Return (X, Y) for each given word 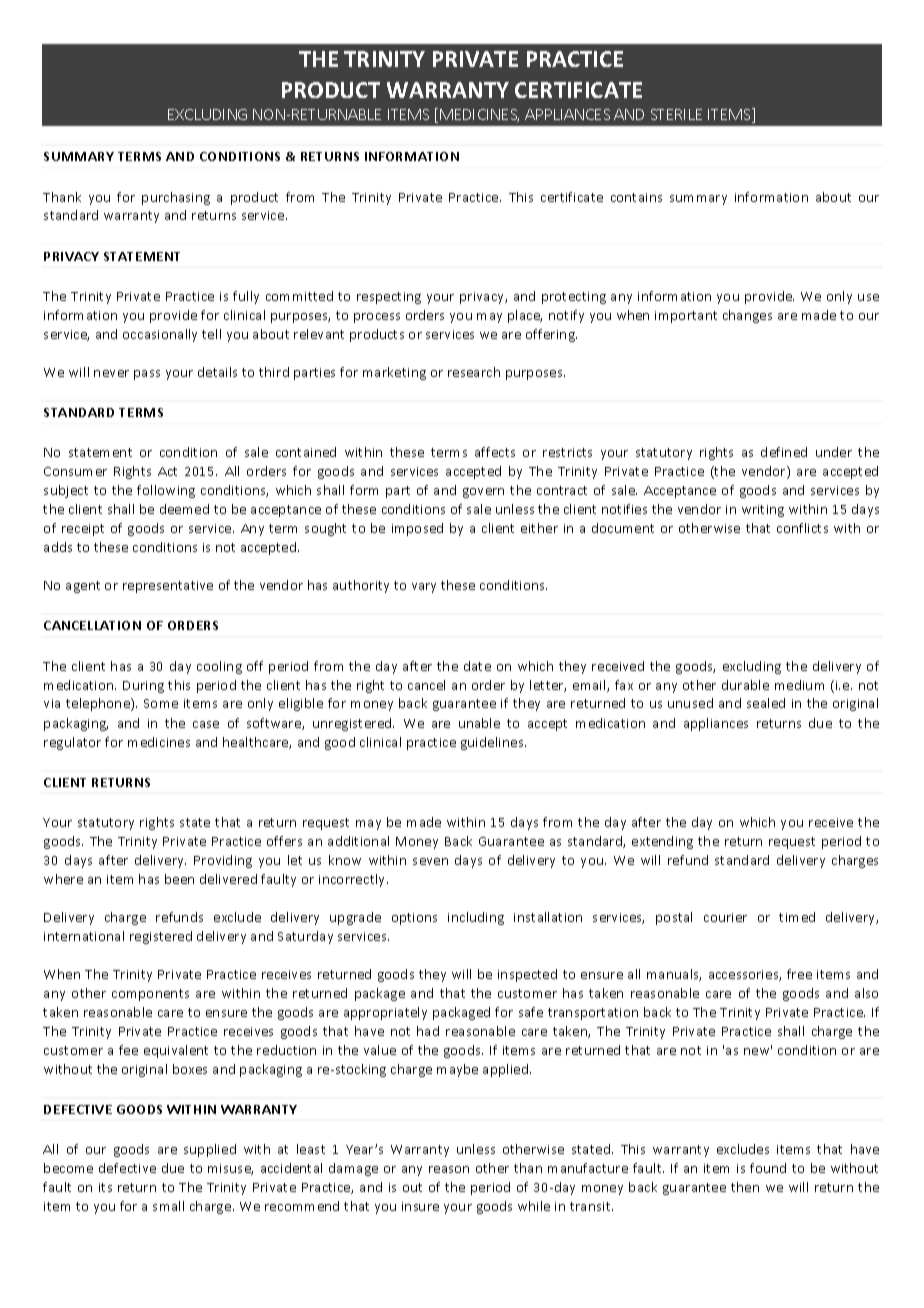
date (477, 666)
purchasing (176, 198)
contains (636, 197)
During (143, 687)
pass (147, 375)
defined (784, 452)
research (474, 372)
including (476, 918)
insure (420, 1206)
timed (797, 917)
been (179, 879)
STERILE (676, 114)
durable (745, 685)
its (105, 1187)
